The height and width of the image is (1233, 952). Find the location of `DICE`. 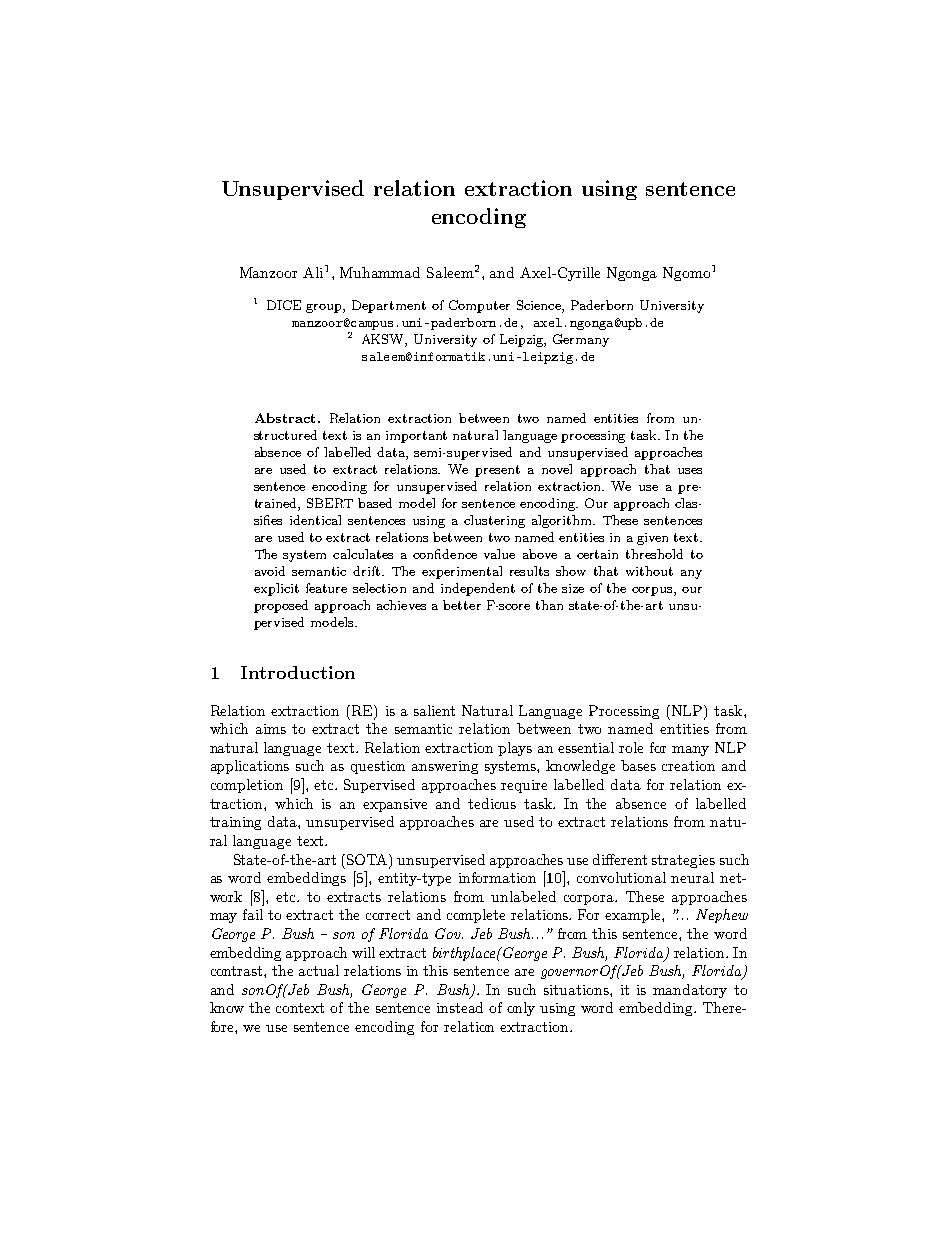

DICE is located at coordinates (284, 305).
